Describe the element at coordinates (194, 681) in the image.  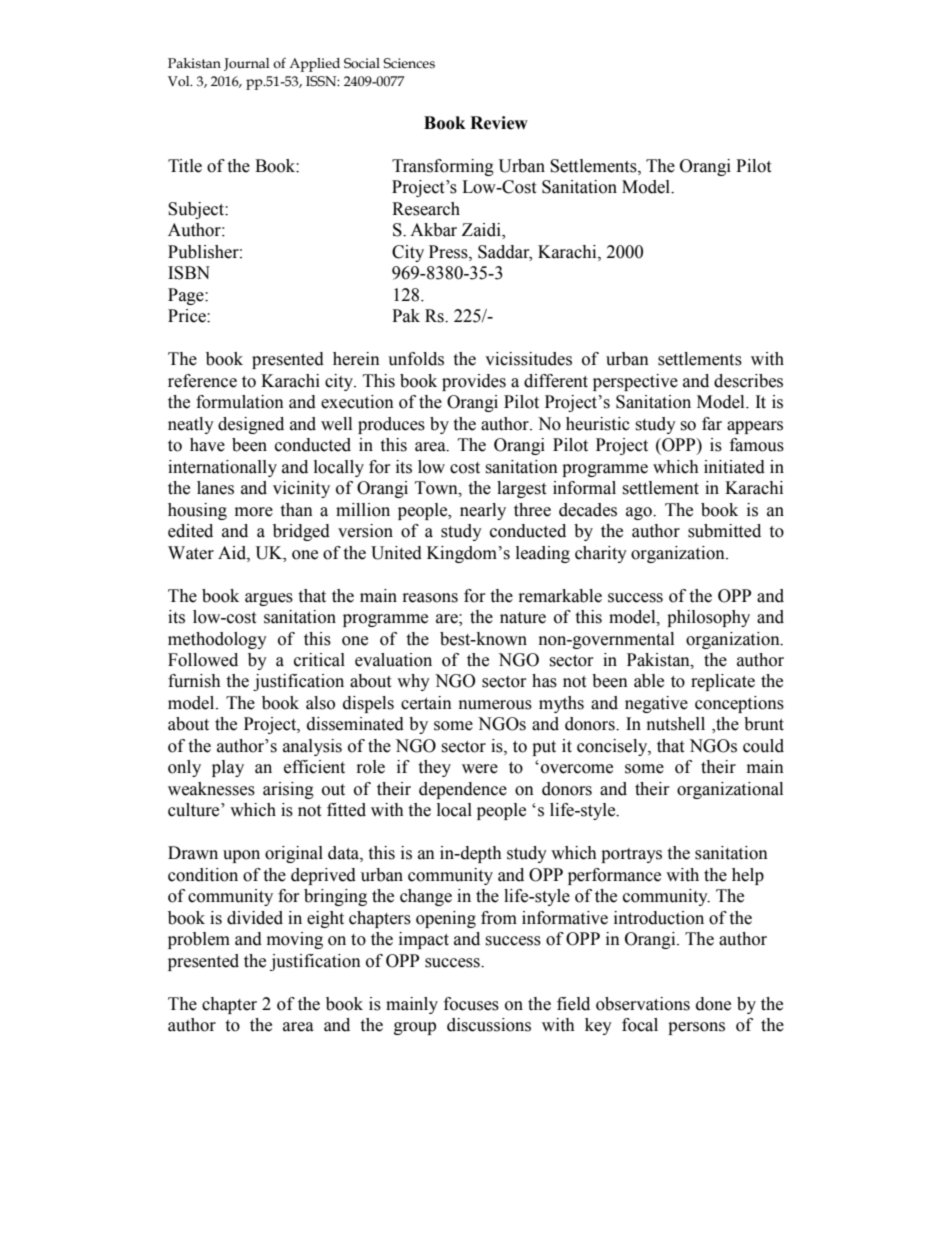
I see `furnish` at that location.
